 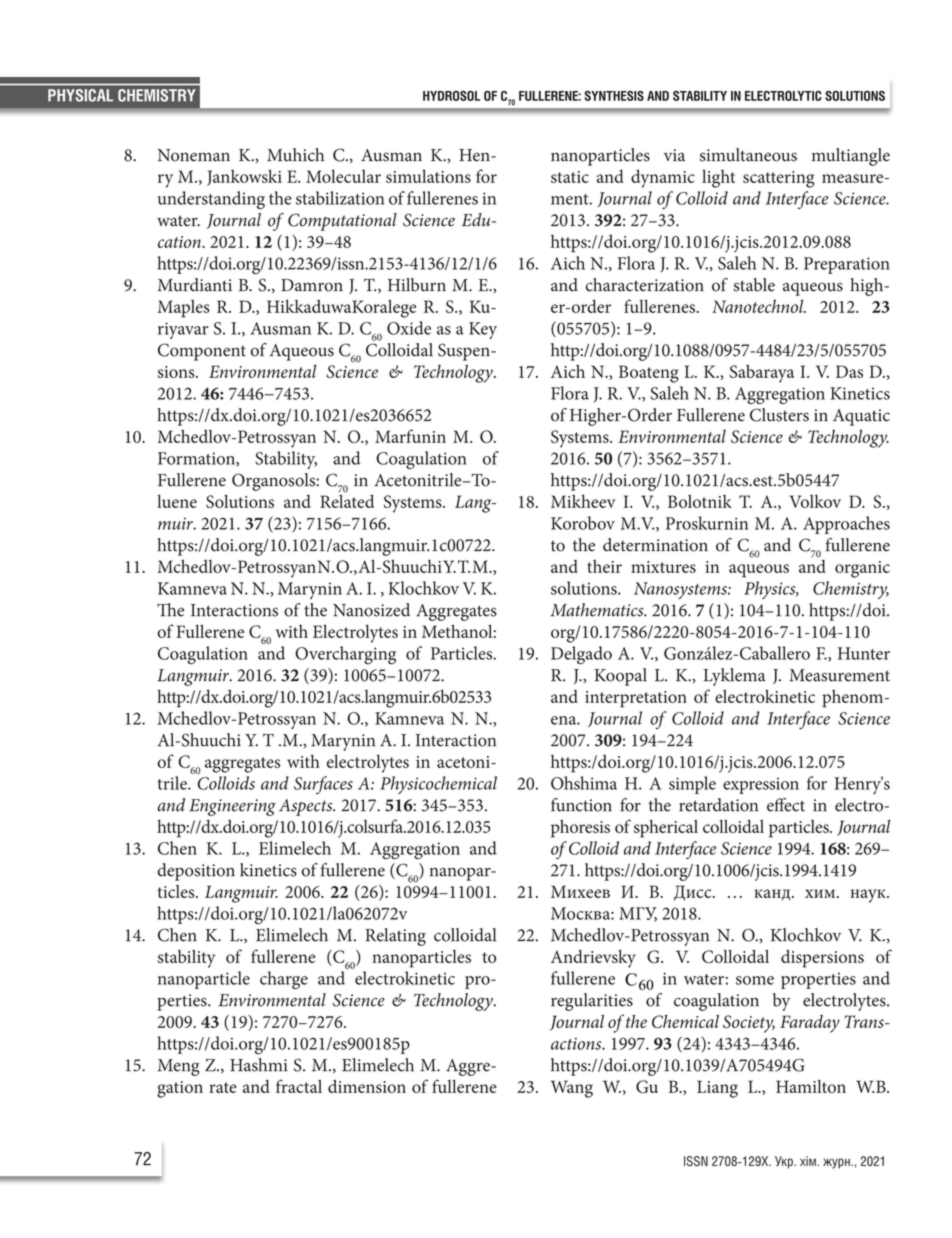 What do you see at coordinates (197, 459) in the image?
I see `Formation` at bounding box center [197, 459].
